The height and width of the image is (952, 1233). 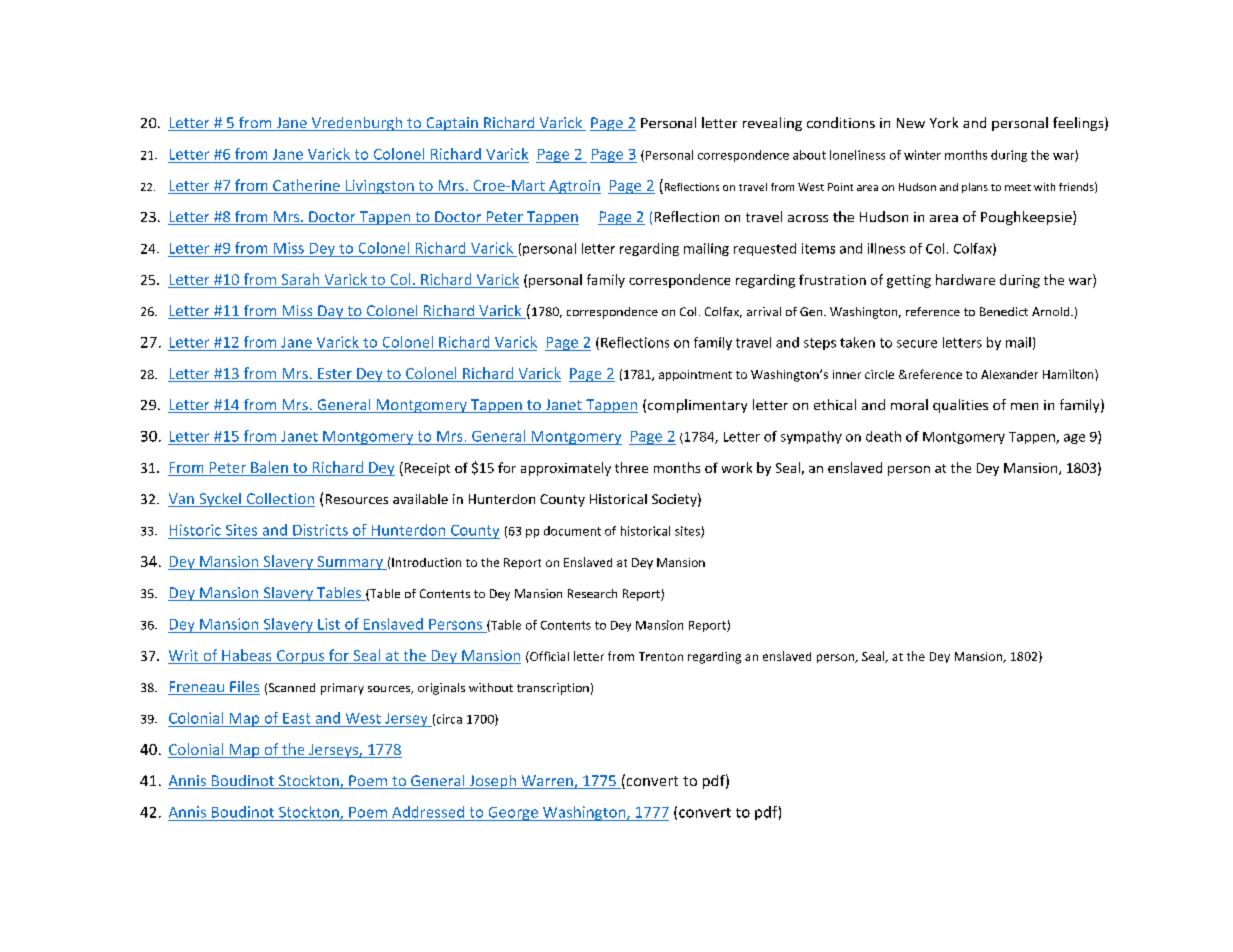 What do you see at coordinates (883, 436) in the image?
I see `death` at bounding box center [883, 436].
